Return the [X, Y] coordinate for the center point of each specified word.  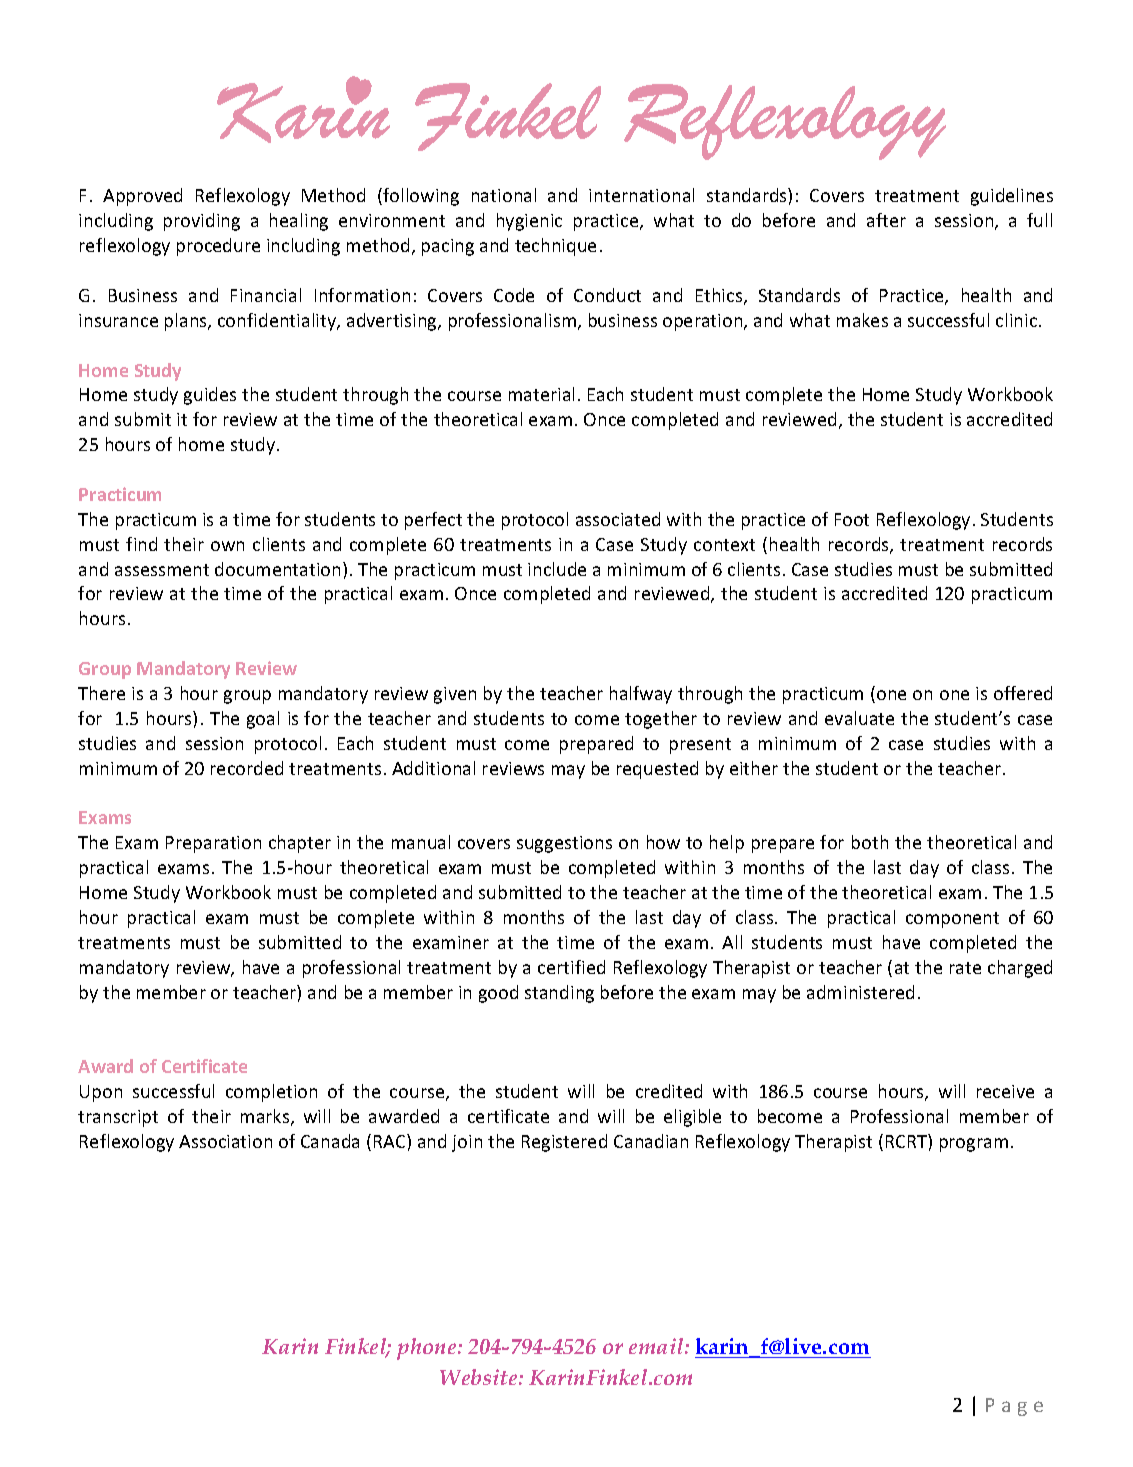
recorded [247, 768]
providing [202, 222]
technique [555, 247]
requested [657, 770]
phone [428, 1349]
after [886, 220]
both [870, 842]
